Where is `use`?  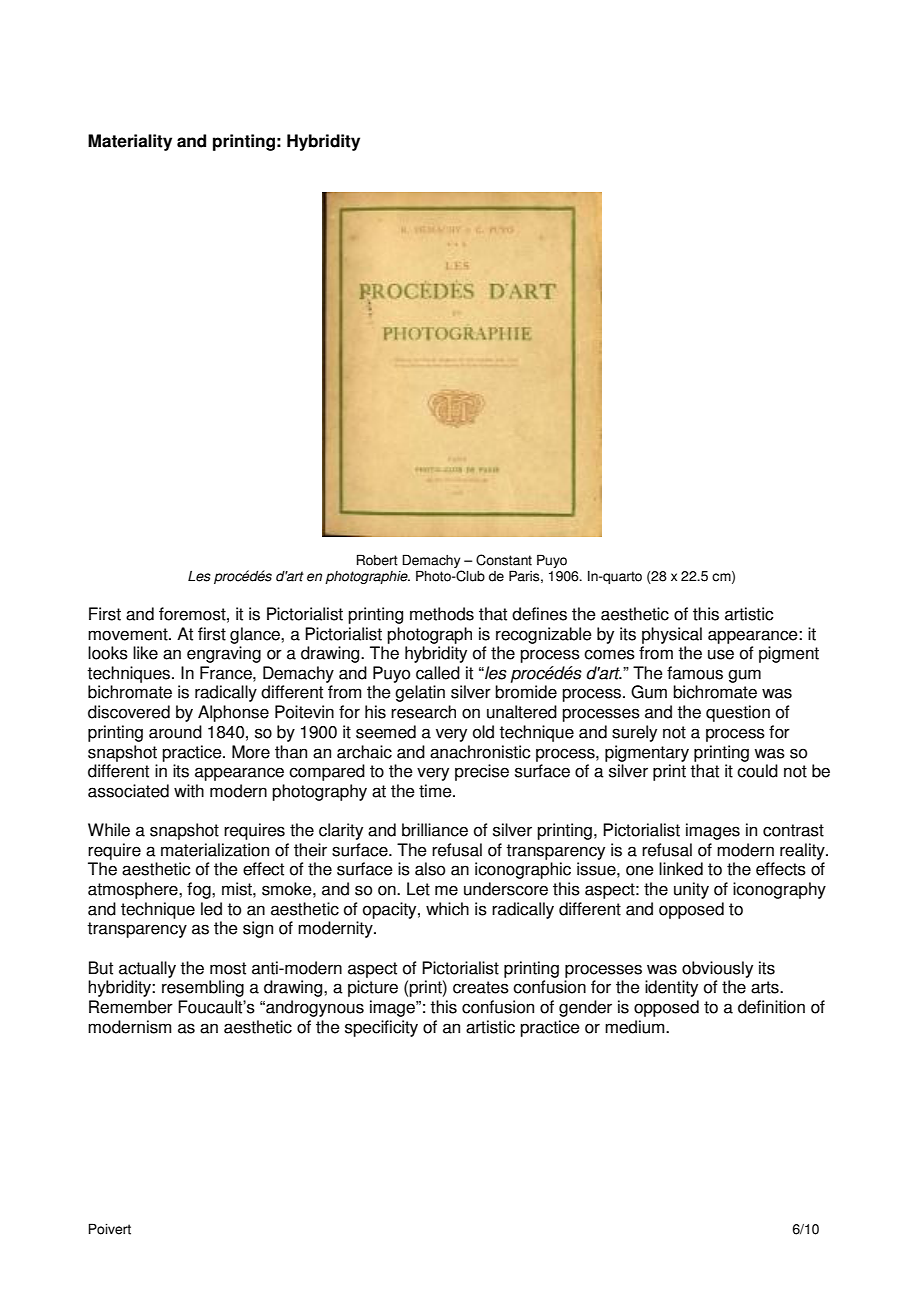 use is located at coordinates (721, 654).
